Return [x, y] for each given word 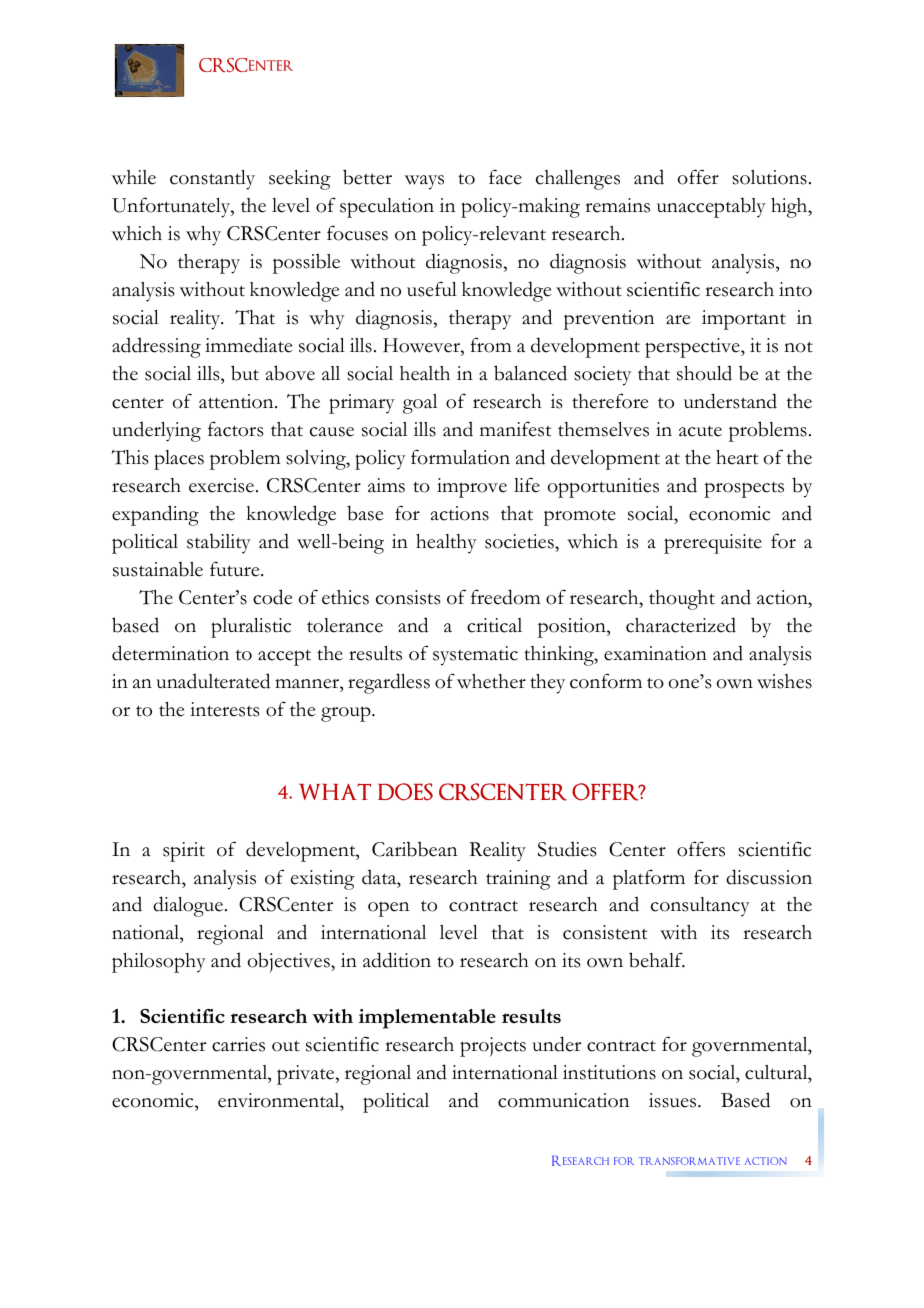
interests [225, 709]
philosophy [159, 963]
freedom [505, 597]
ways [424, 182]
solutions [769, 177]
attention [237, 401]
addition [397, 960]
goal [420, 404]
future [236, 569]
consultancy [700, 907]
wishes [784, 681]
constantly [212, 180]
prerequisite [713, 544]
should [704, 373]
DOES [405, 792]
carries [238, 1044]
